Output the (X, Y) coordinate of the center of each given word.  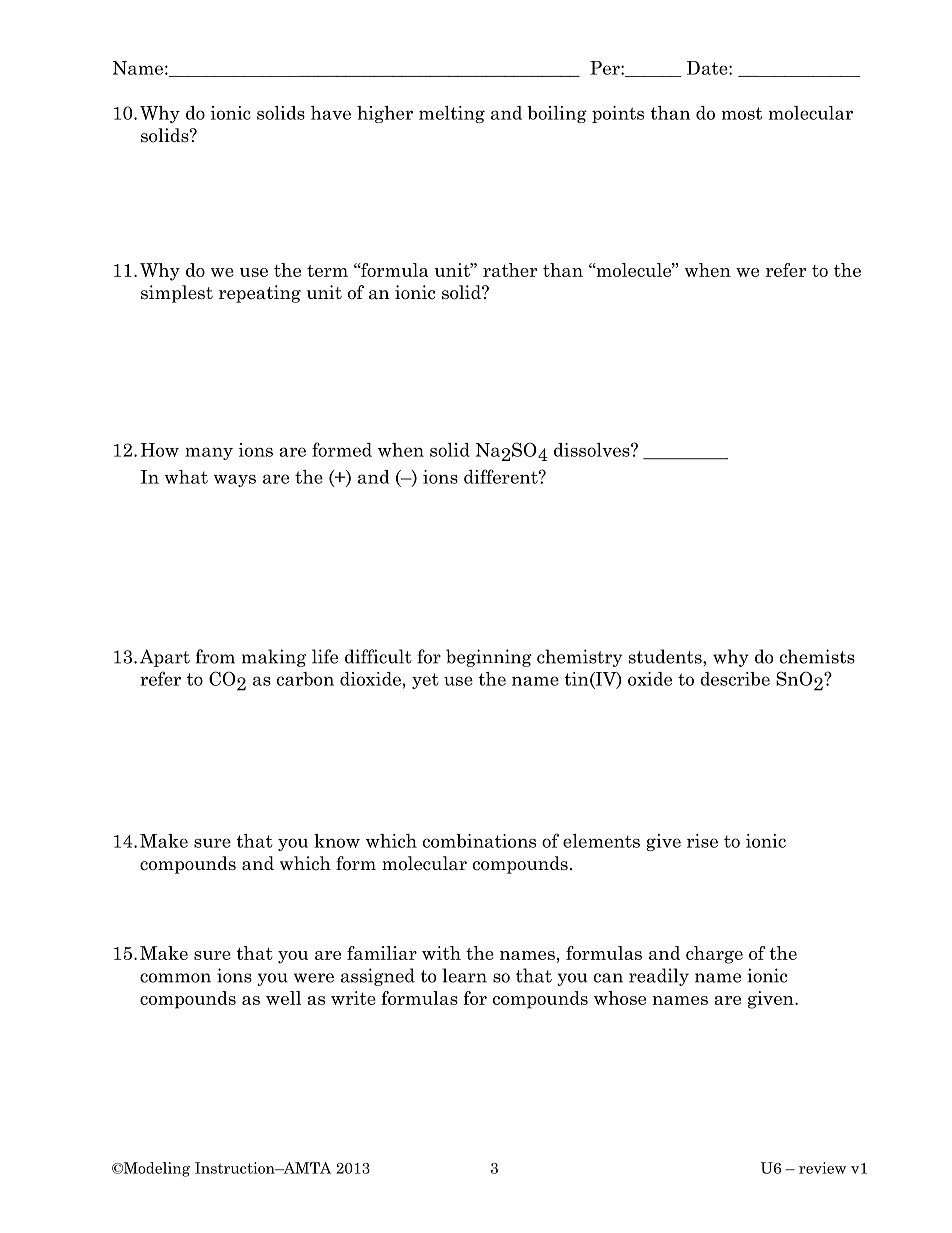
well (283, 998)
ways (235, 480)
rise (702, 841)
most (742, 113)
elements (601, 841)
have (331, 113)
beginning (489, 658)
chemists (817, 656)
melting (452, 114)
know (337, 841)
